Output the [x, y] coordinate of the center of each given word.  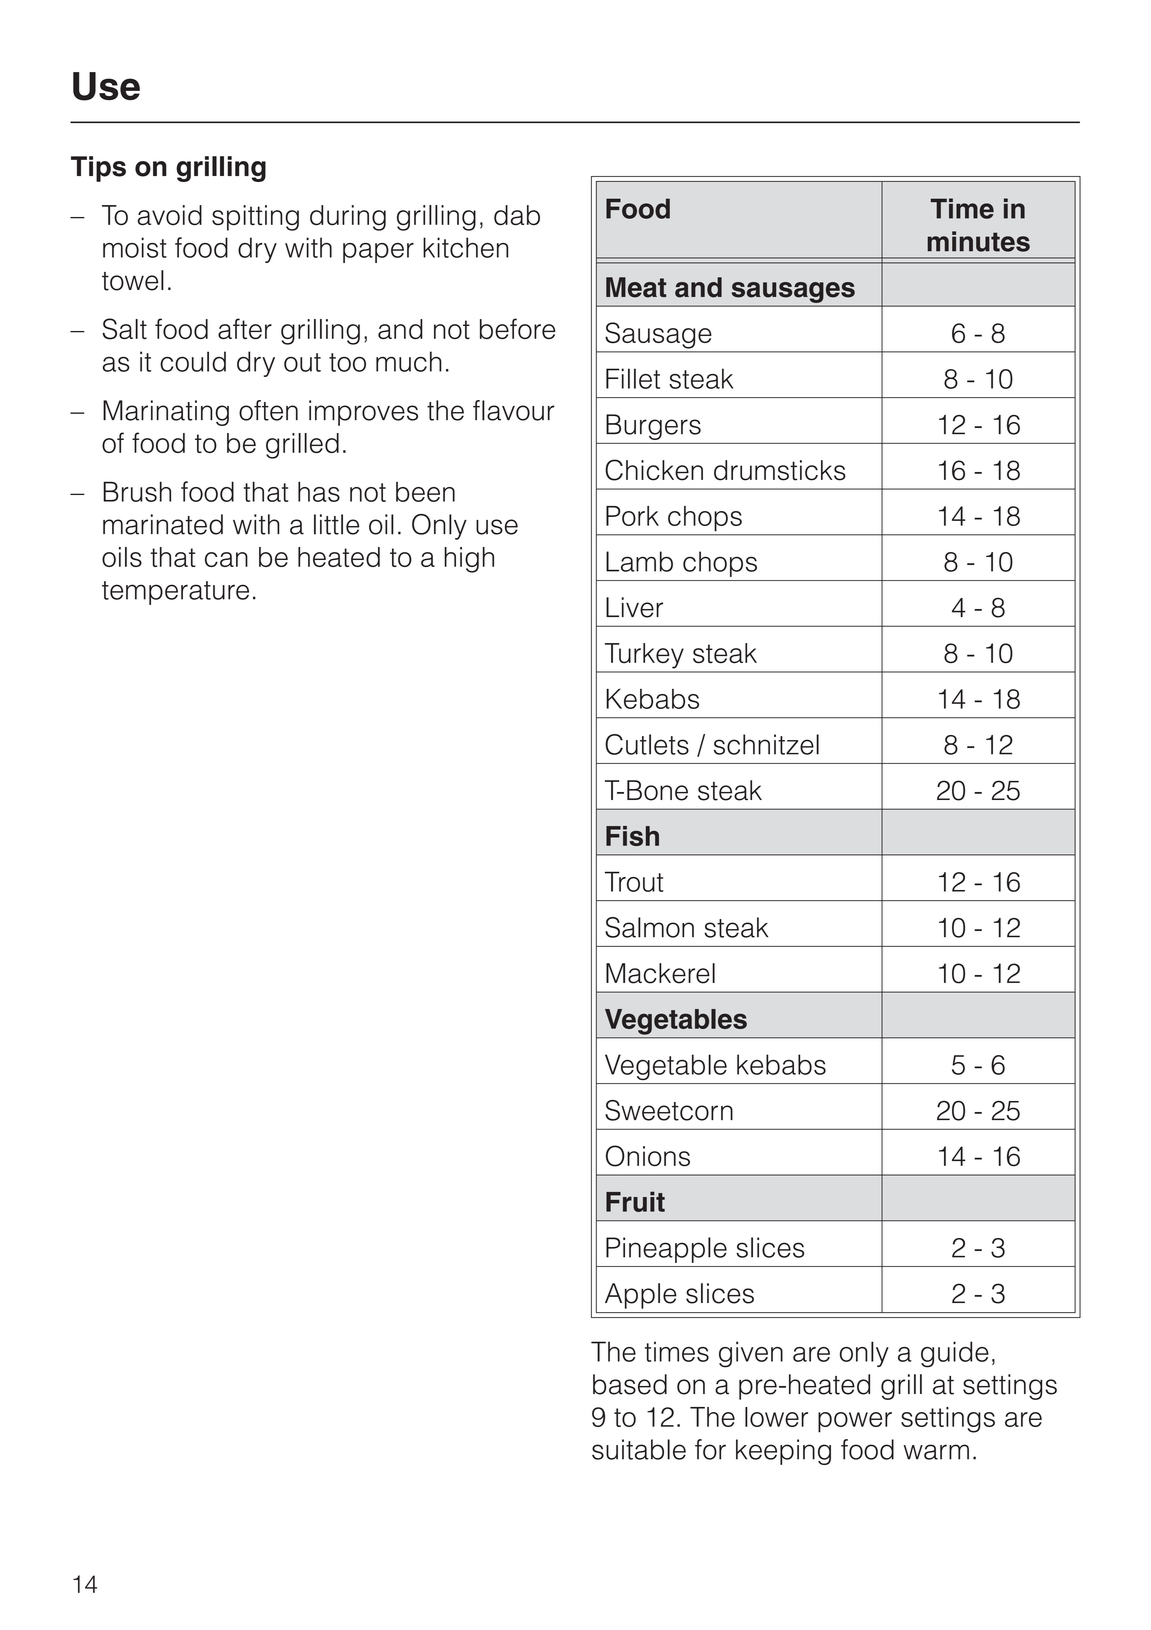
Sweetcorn [669, 1110]
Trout [634, 881]
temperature [175, 593]
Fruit [635, 1201]
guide [955, 1354]
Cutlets [647, 744]
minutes [978, 241]
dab [517, 215]
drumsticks [780, 470]
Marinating [166, 413]
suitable [639, 1449]
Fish [632, 836]
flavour [514, 410]
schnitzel [766, 744]
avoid [170, 215]
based [630, 1384]
